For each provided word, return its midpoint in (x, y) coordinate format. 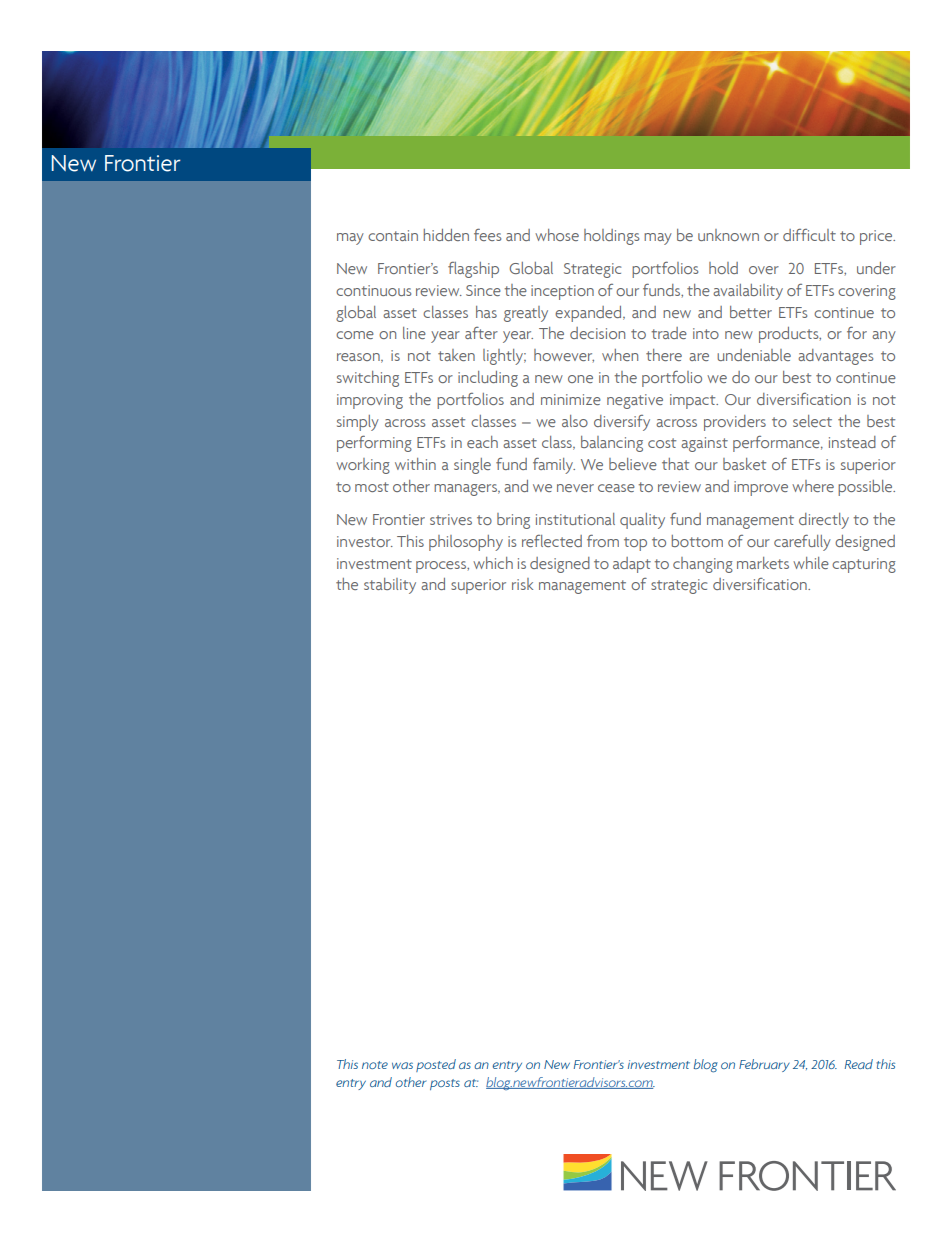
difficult (809, 235)
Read (859, 1064)
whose (557, 235)
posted (436, 1065)
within (415, 464)
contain (393, 235)
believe (633, 464)
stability (390, 586)
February (764, 1065)
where (813, 486)
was (402, 1065)
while (811, 563)
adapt (632, 565)
